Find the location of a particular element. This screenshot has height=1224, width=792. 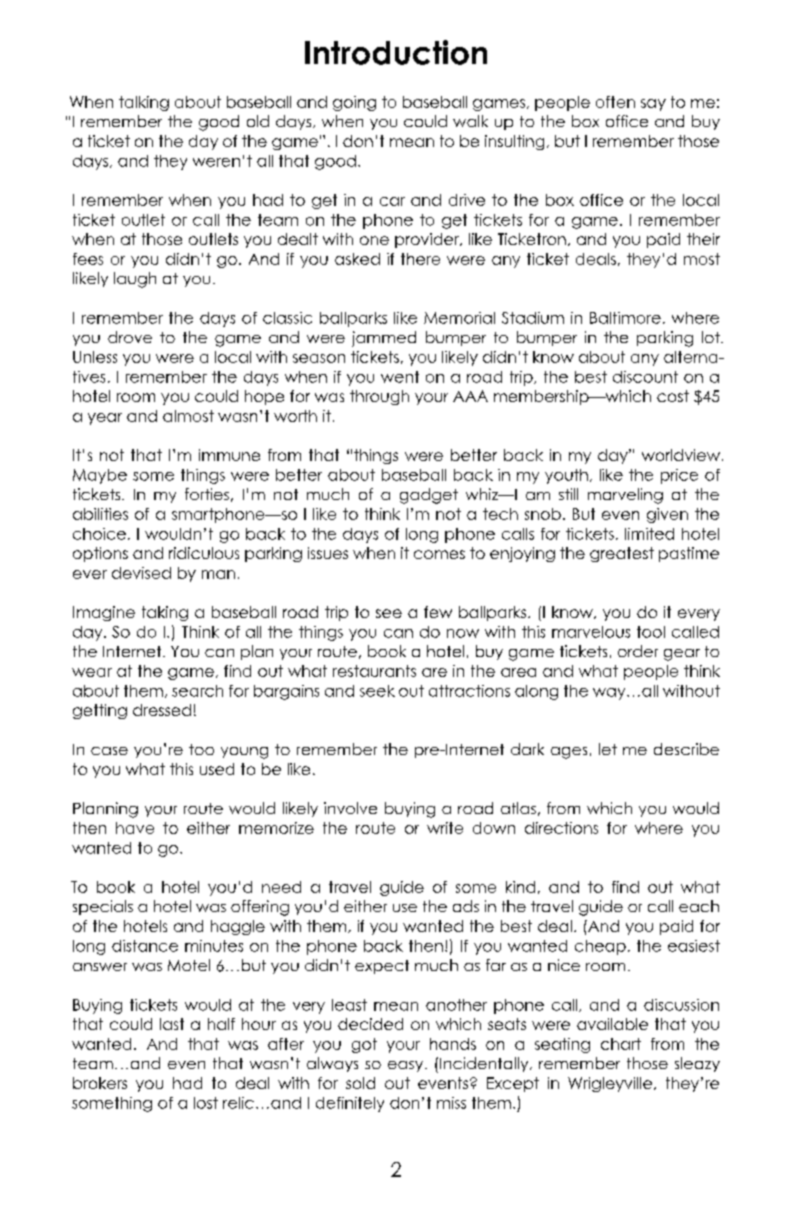

through is located at coordinates (379, 397).
